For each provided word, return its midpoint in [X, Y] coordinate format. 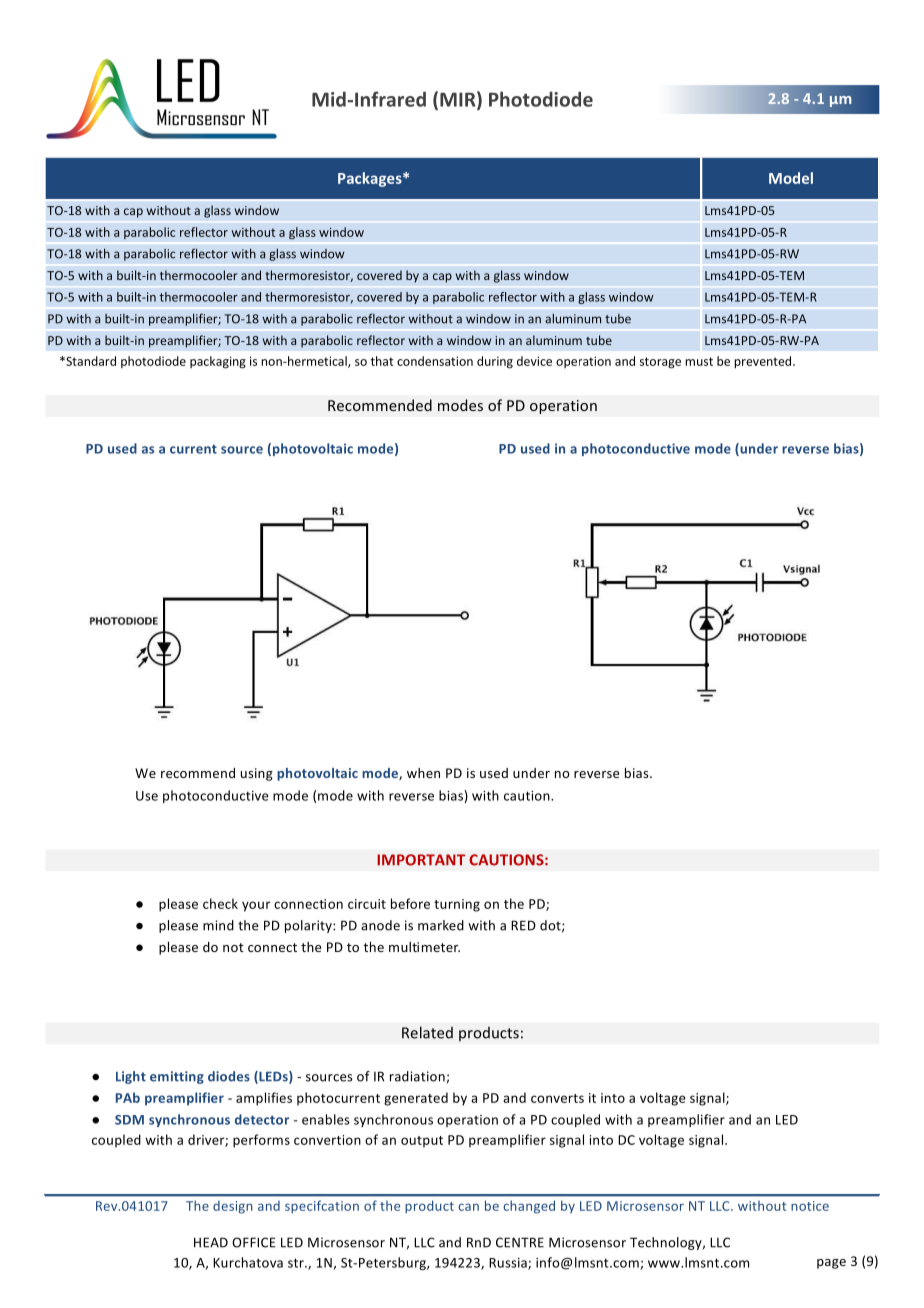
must [699, 361]
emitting [177, 1077]
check [220, 903]
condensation [435, 361]
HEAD [211, 1242]
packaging [218, 362]
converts [557, 1098]
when [423, 773]
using [257, 774]
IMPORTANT [421, 860]
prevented [764, 362]
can [468, 1207]
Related [427, 1032]
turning [457, 905]
